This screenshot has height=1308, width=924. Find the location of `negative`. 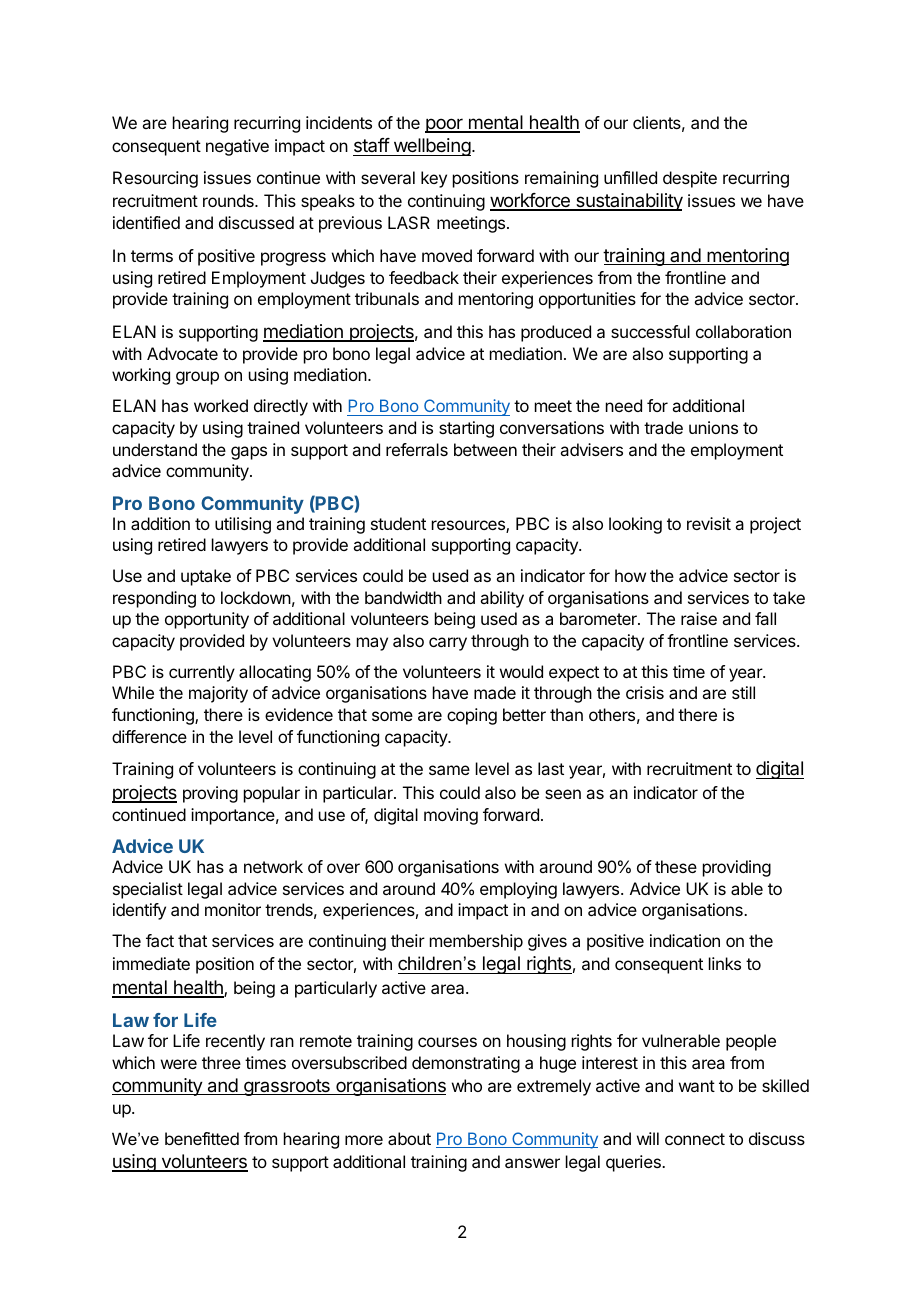

negative is located at coordinates (237, 147).
